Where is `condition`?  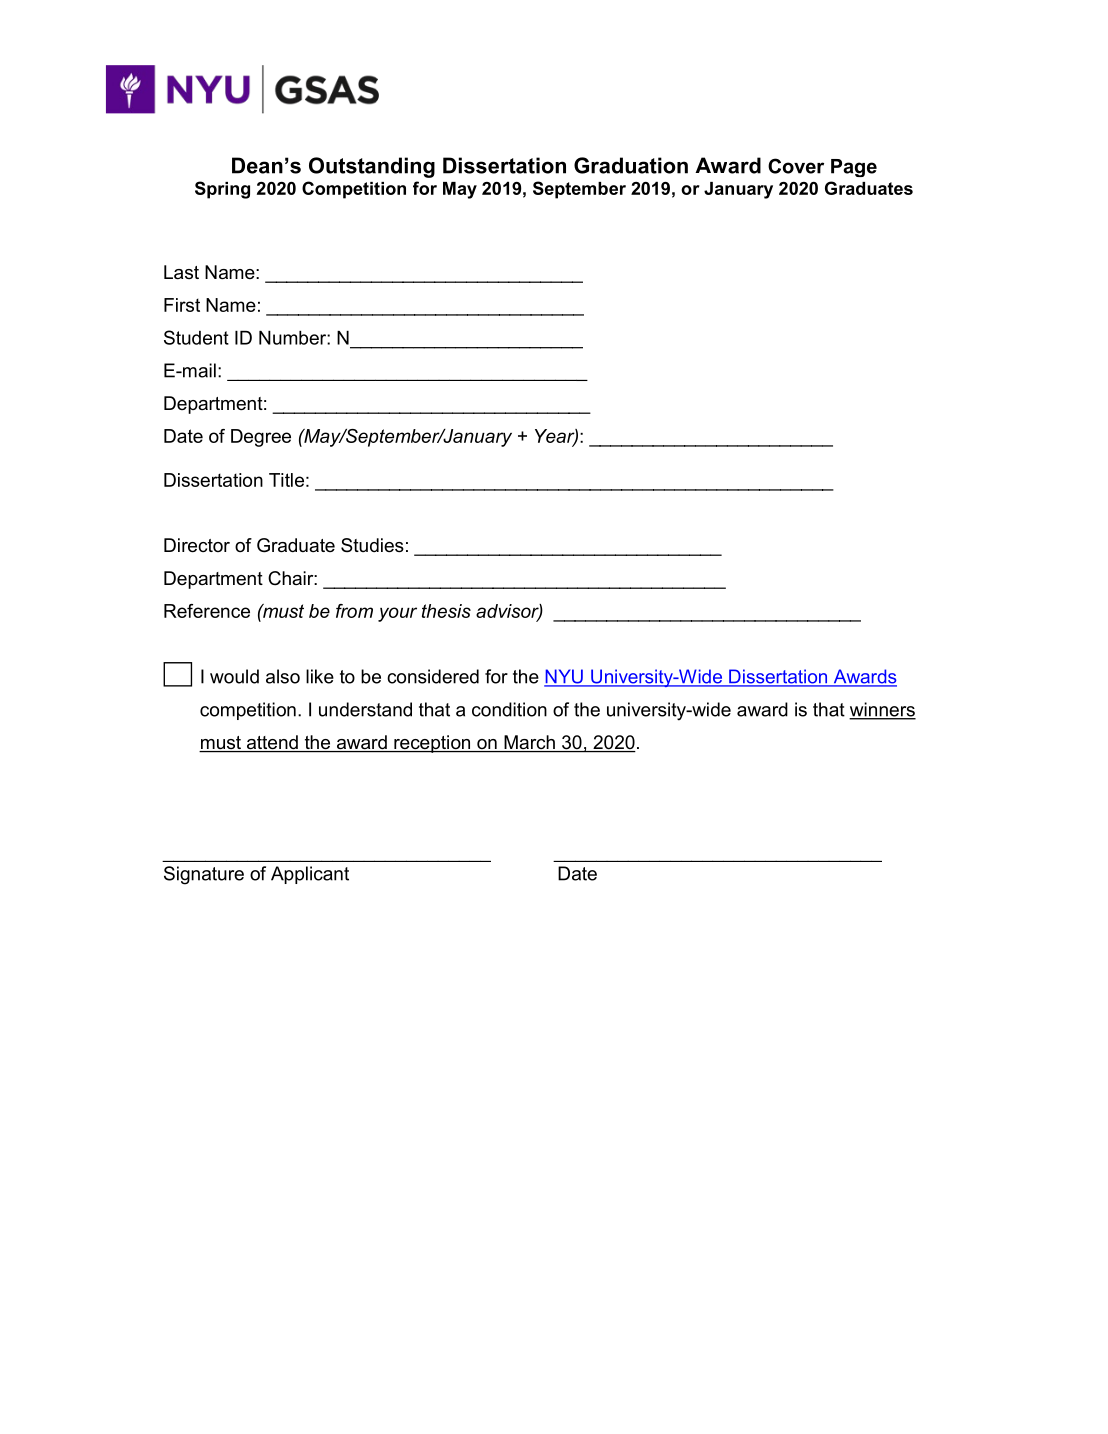 condition is located at coordinates (509, 709).
